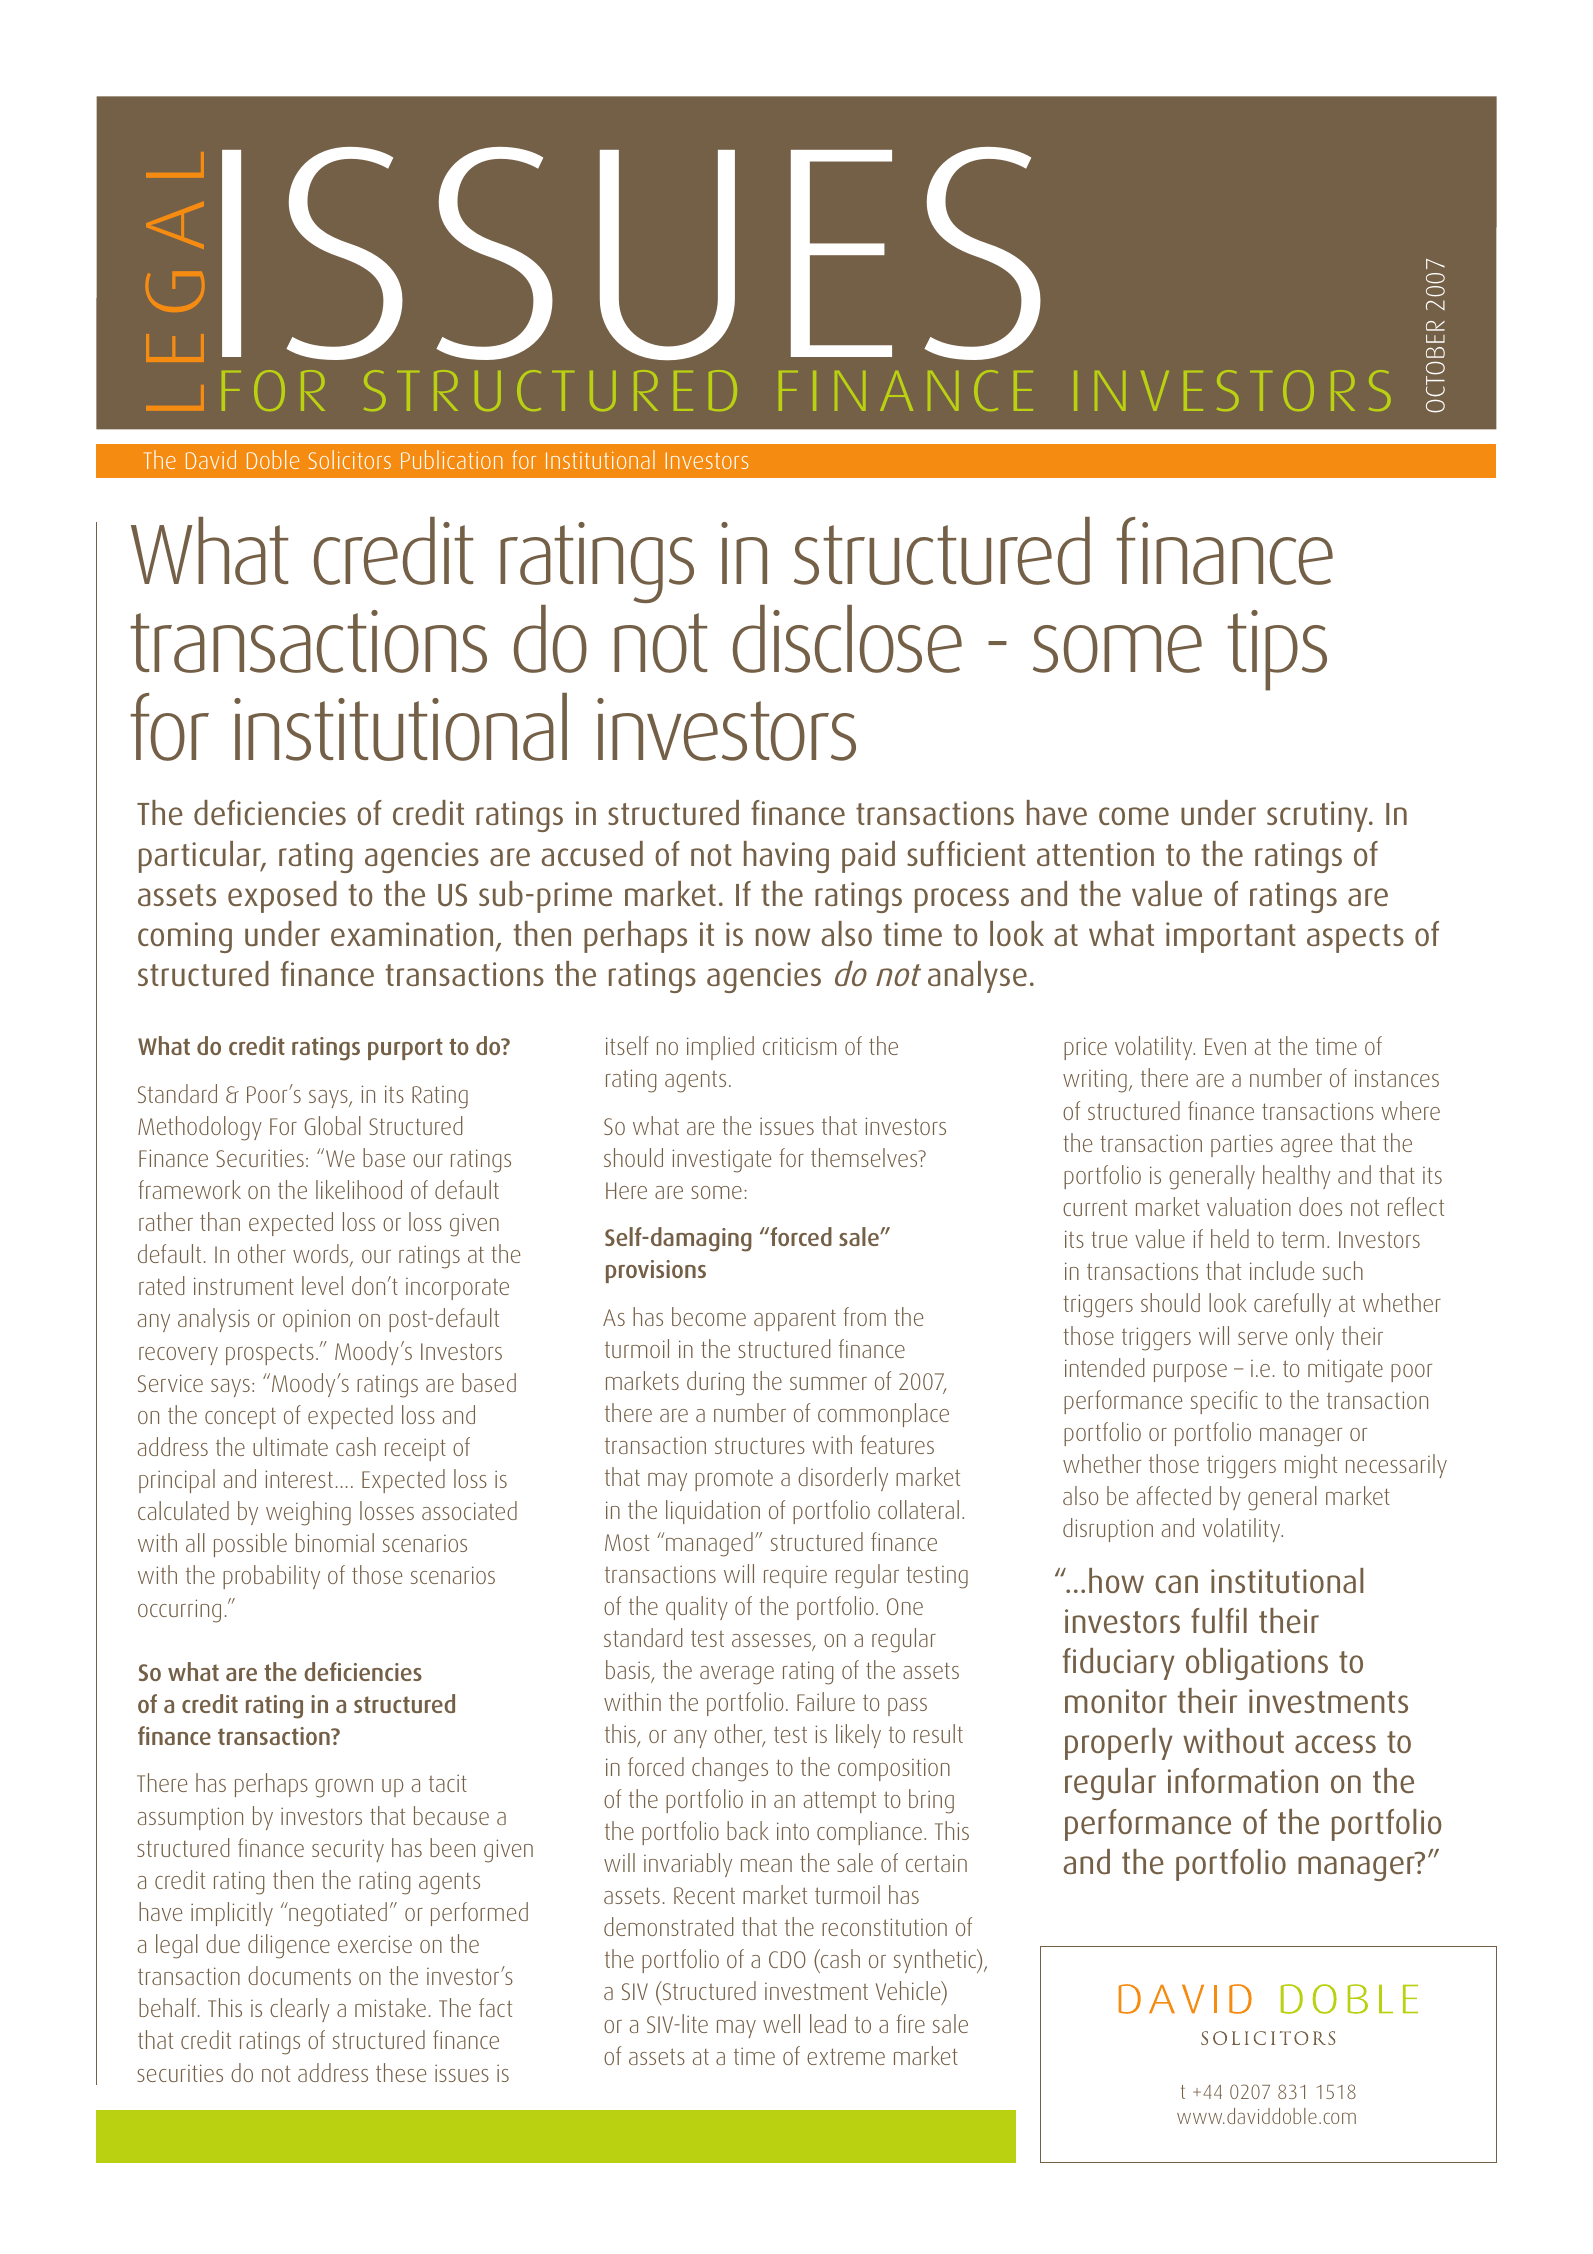  Describe the element at coordinates (786, 857) in the page. I see `having` at that location.
